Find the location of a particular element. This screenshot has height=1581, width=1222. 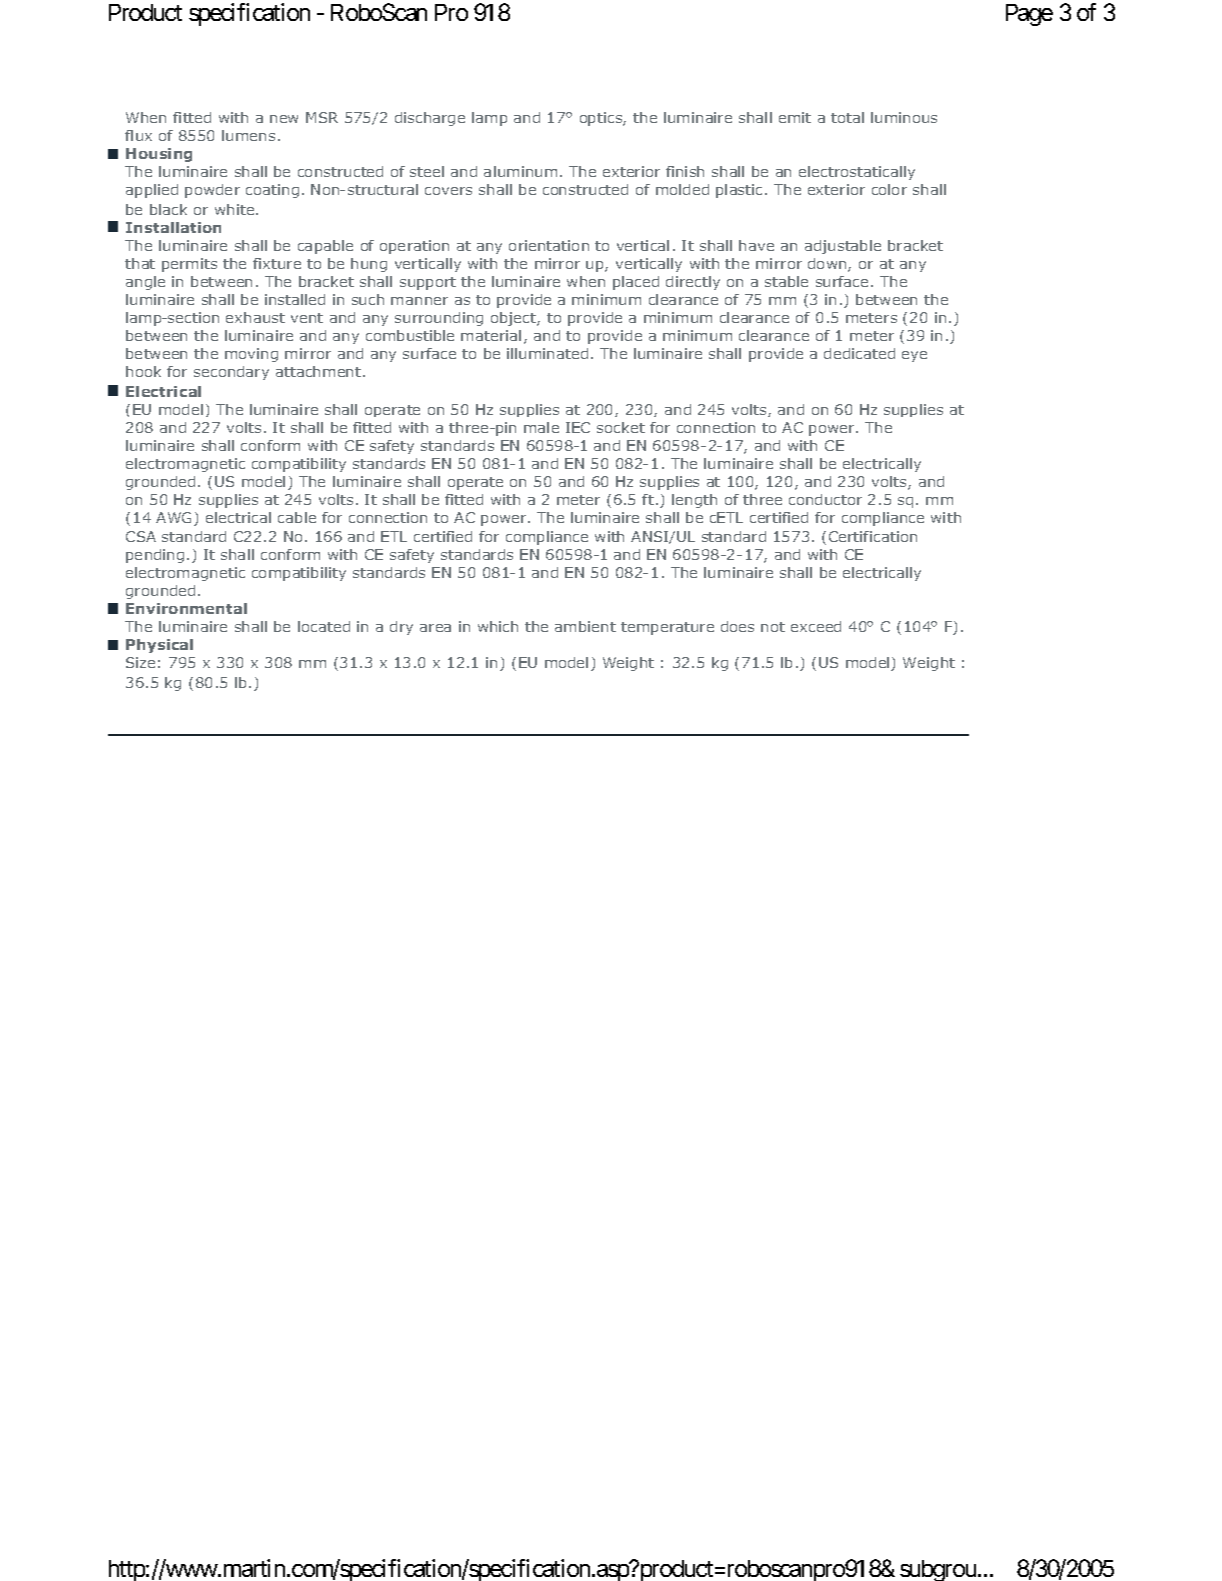

ambient is located at coordinates (585, 626).
